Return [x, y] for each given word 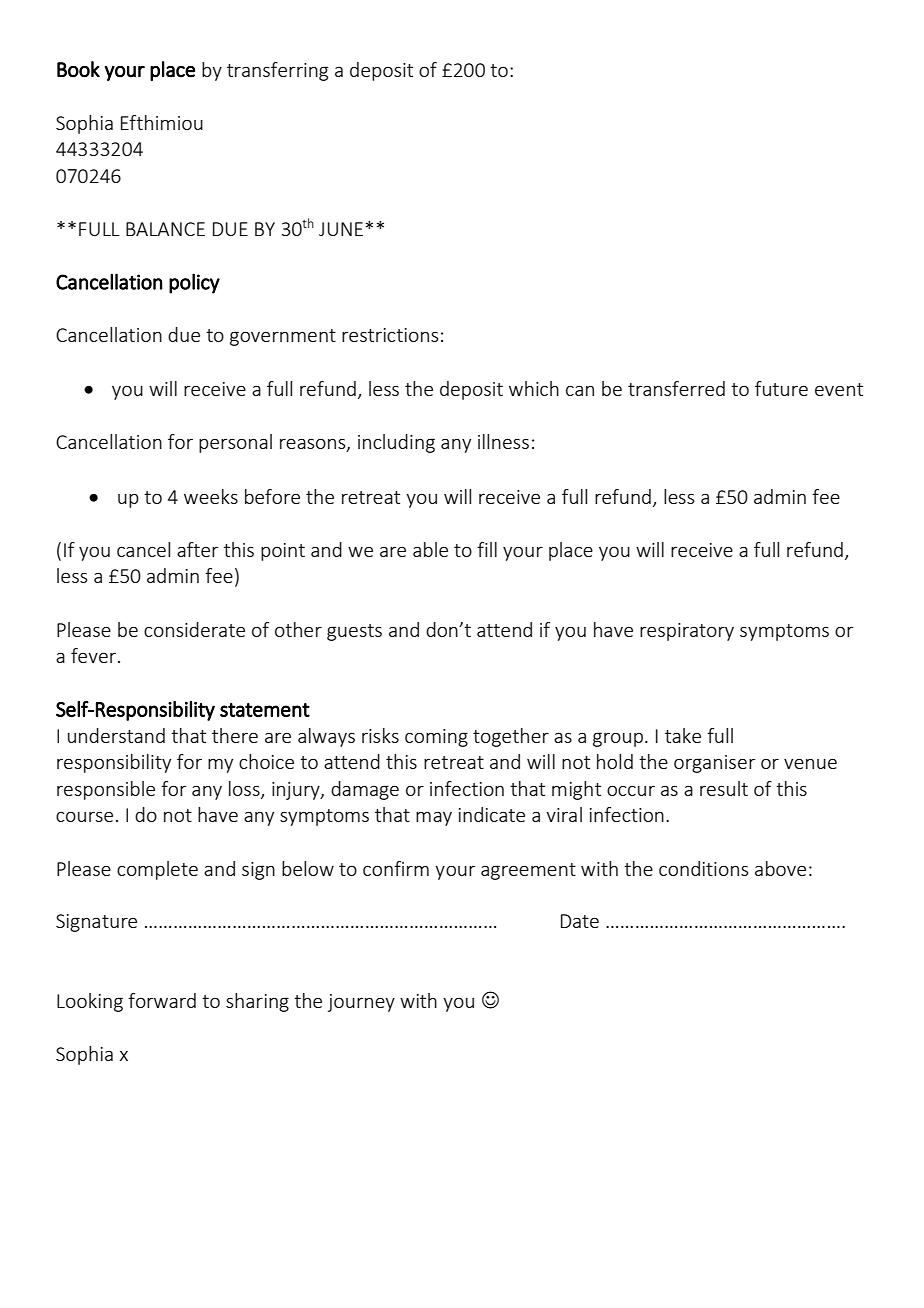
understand [116, 735]
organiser [715, 764]
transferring [277, 71]
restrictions [390, 335]
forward [162, 1000]
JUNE [341, 229]
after [198, 549]
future [781, 388]
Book [78, 69]
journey [361, 1003]
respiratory [687, 632]
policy [194, 283]
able [430, 549]
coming [436, 738]
